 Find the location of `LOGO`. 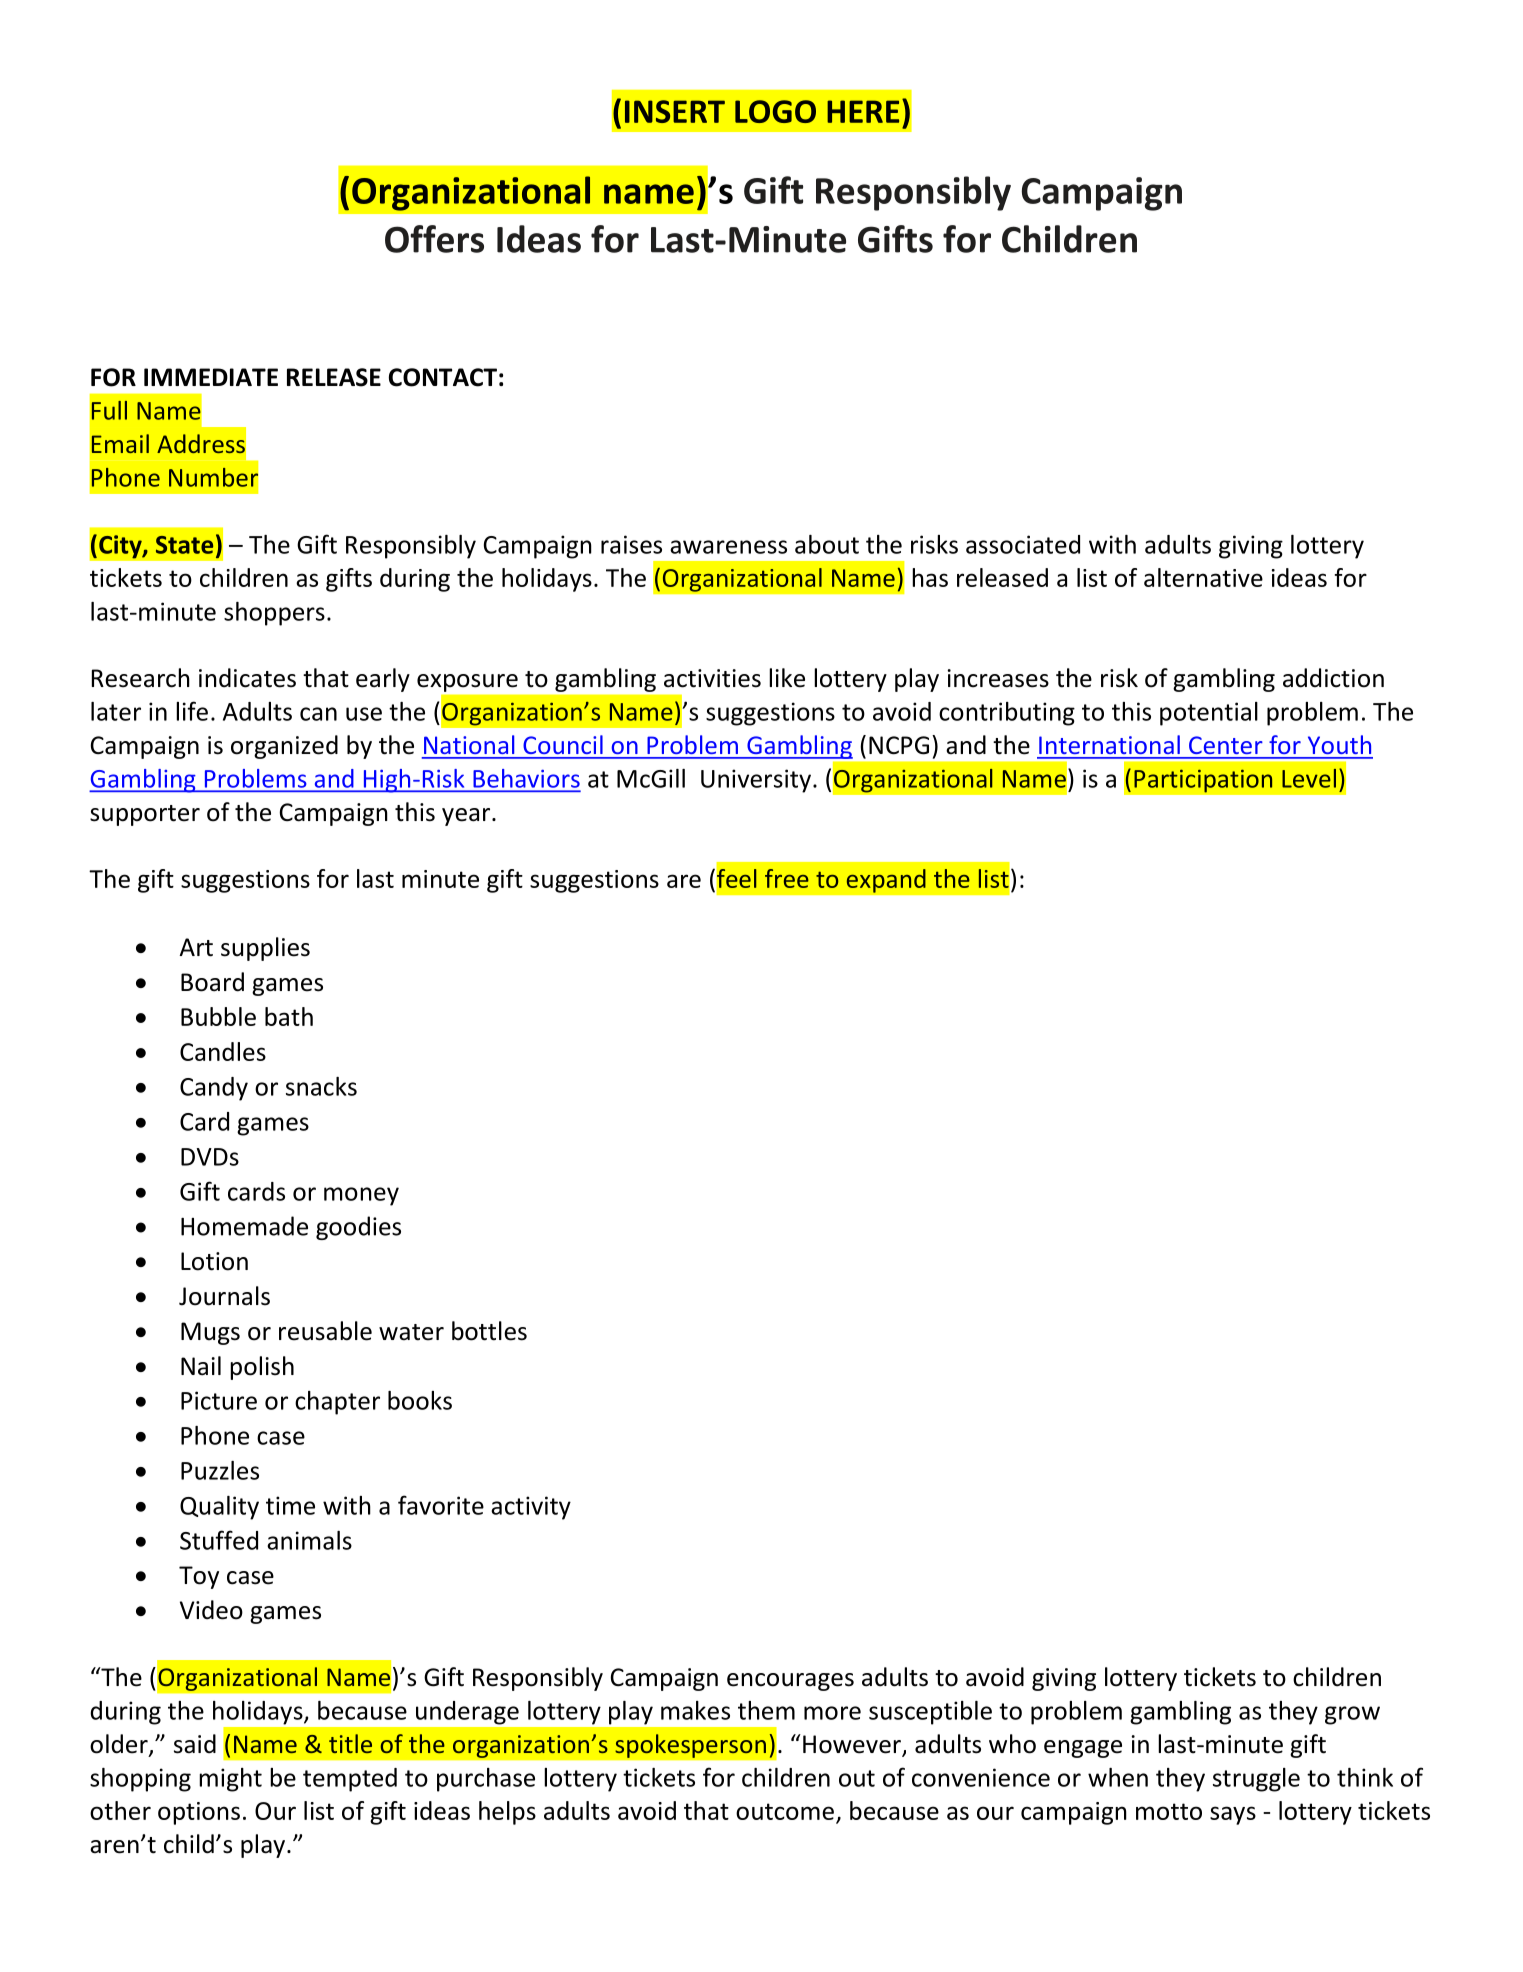

LOGO is located at coordinates (775, 111).
